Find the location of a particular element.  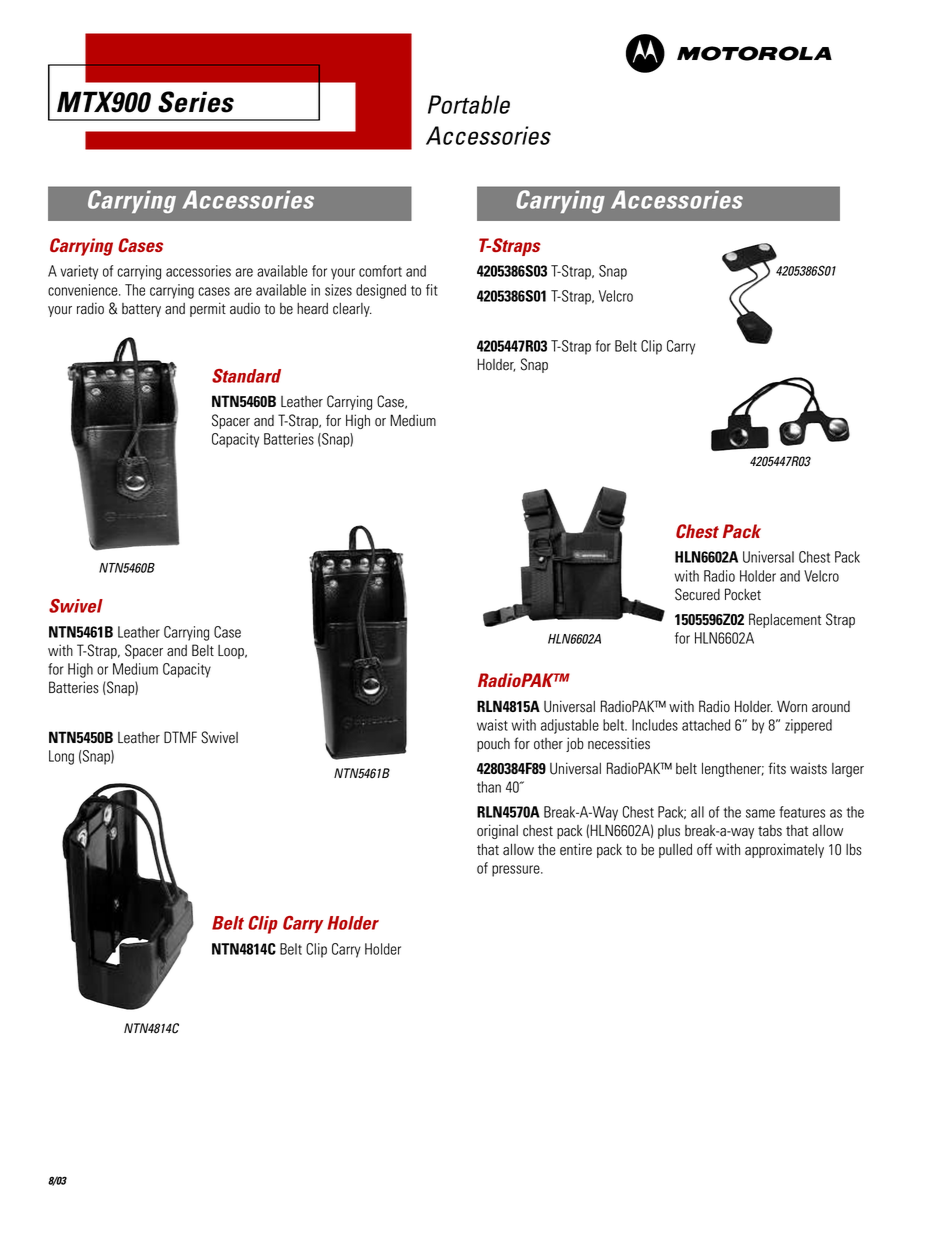

Secured is located at coordinates (697, 594).
